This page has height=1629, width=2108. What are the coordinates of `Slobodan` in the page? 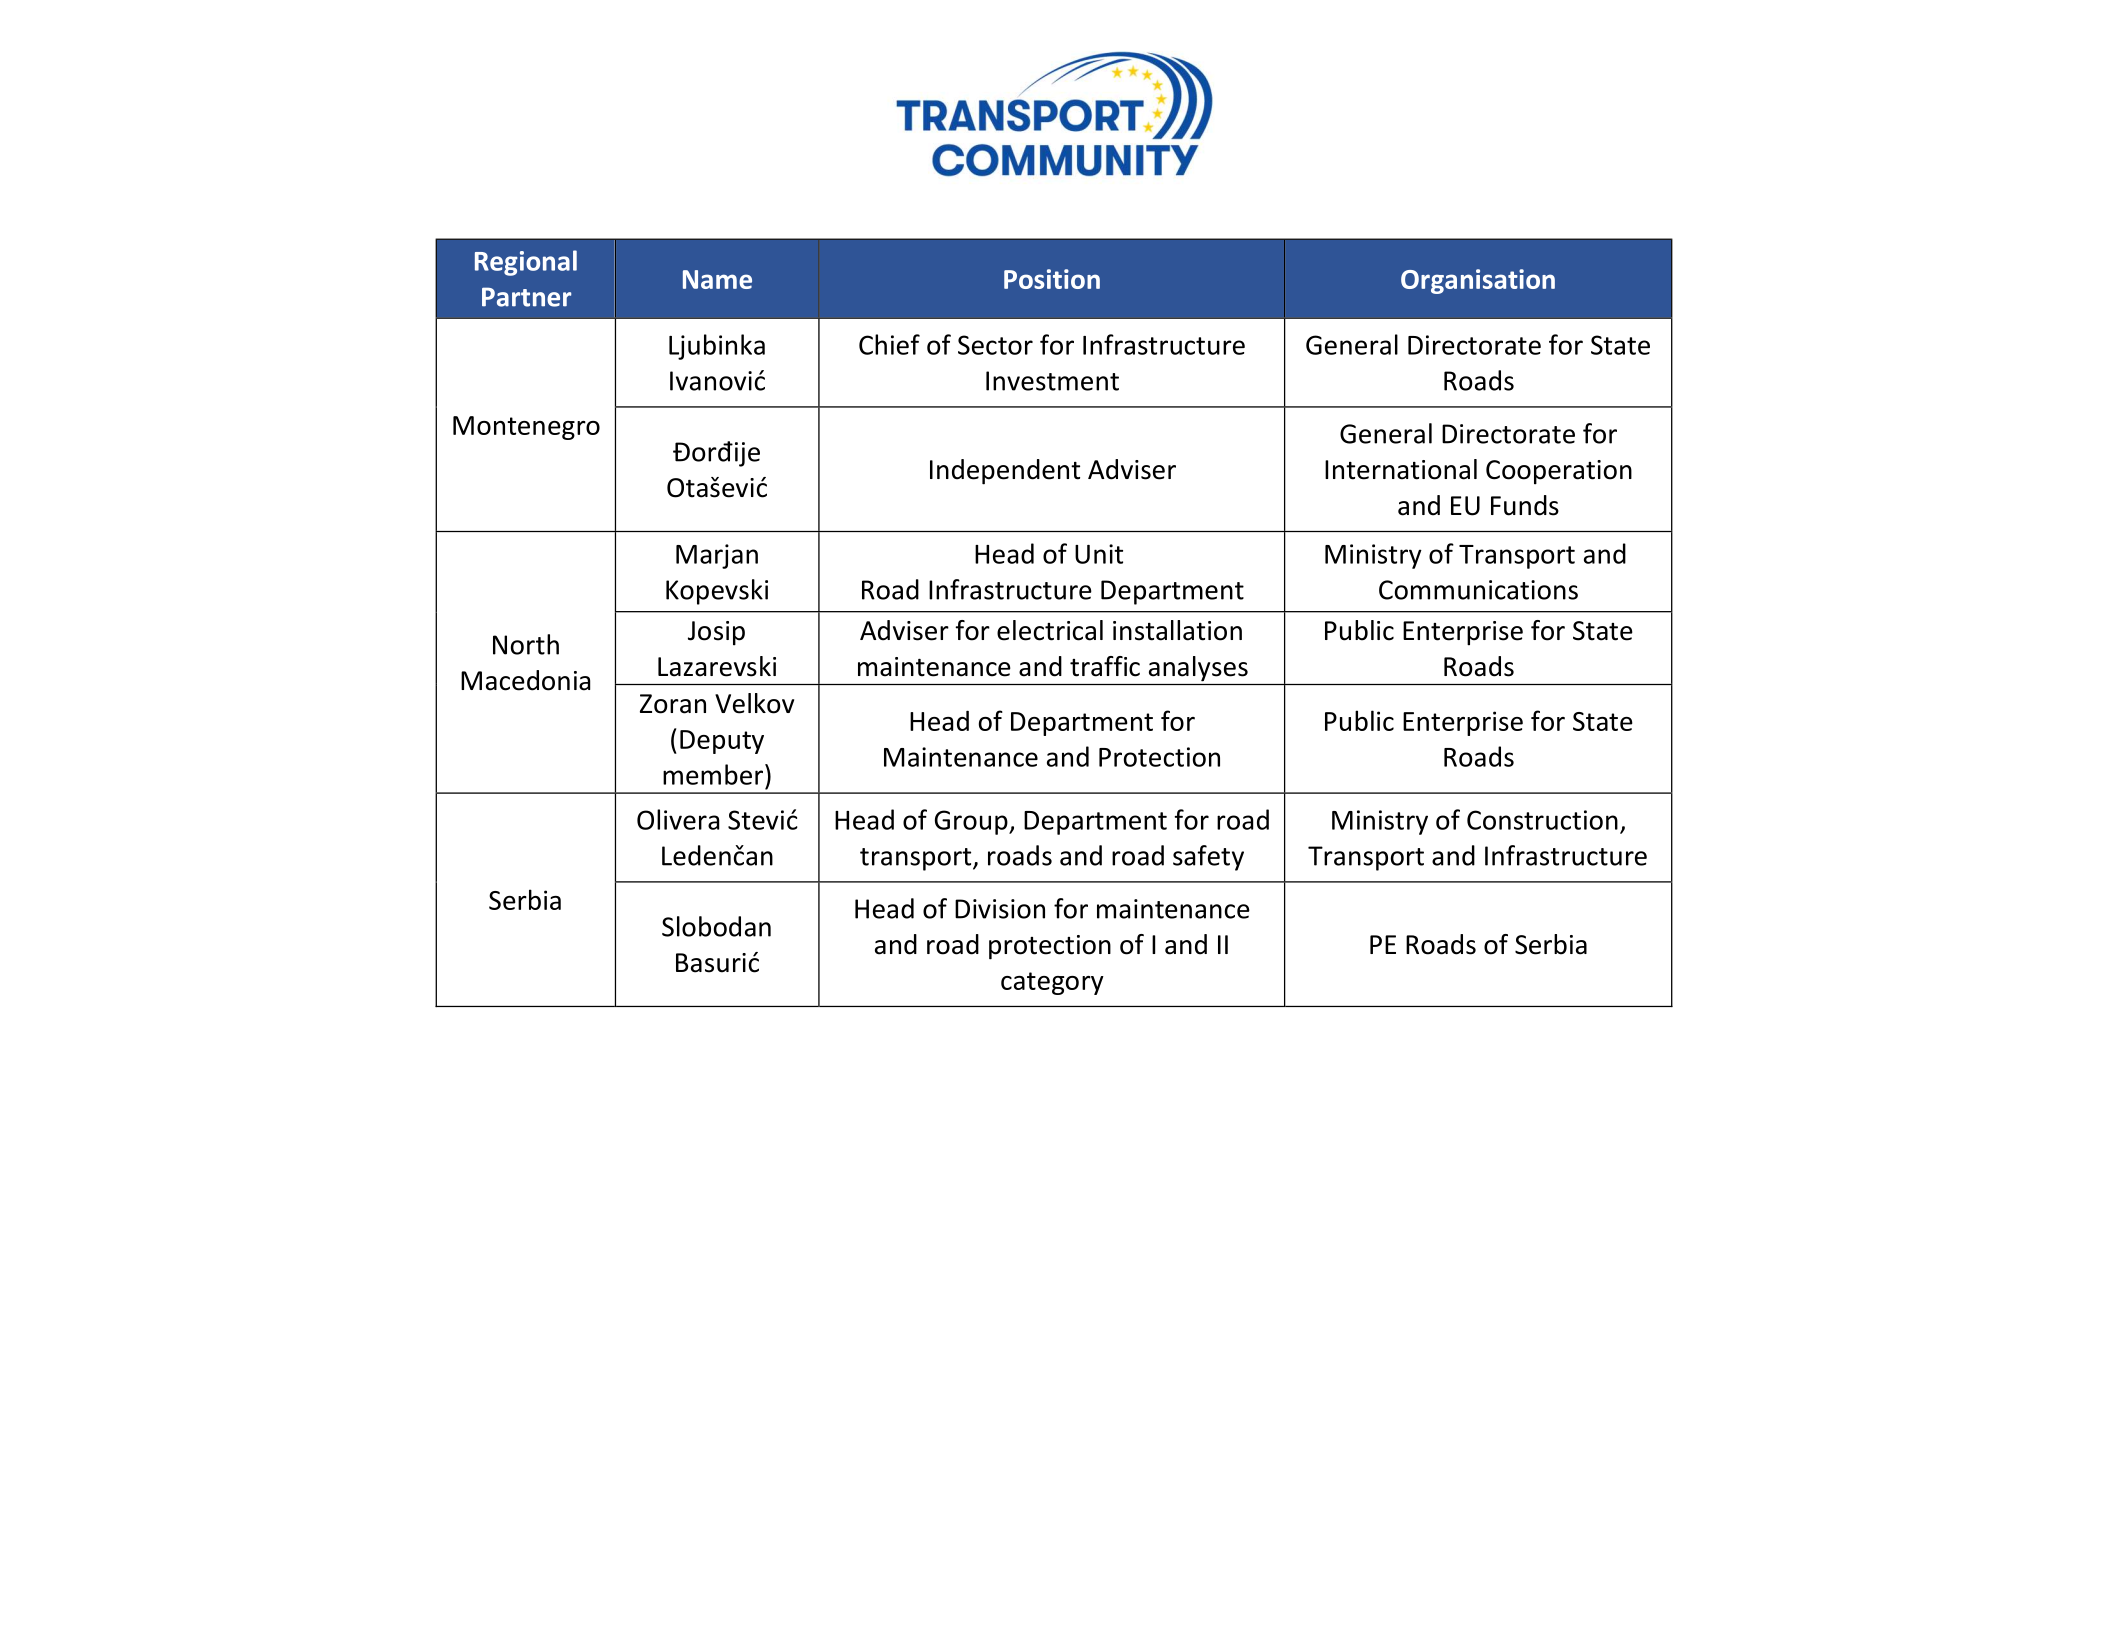 It's located at (716, 926).
